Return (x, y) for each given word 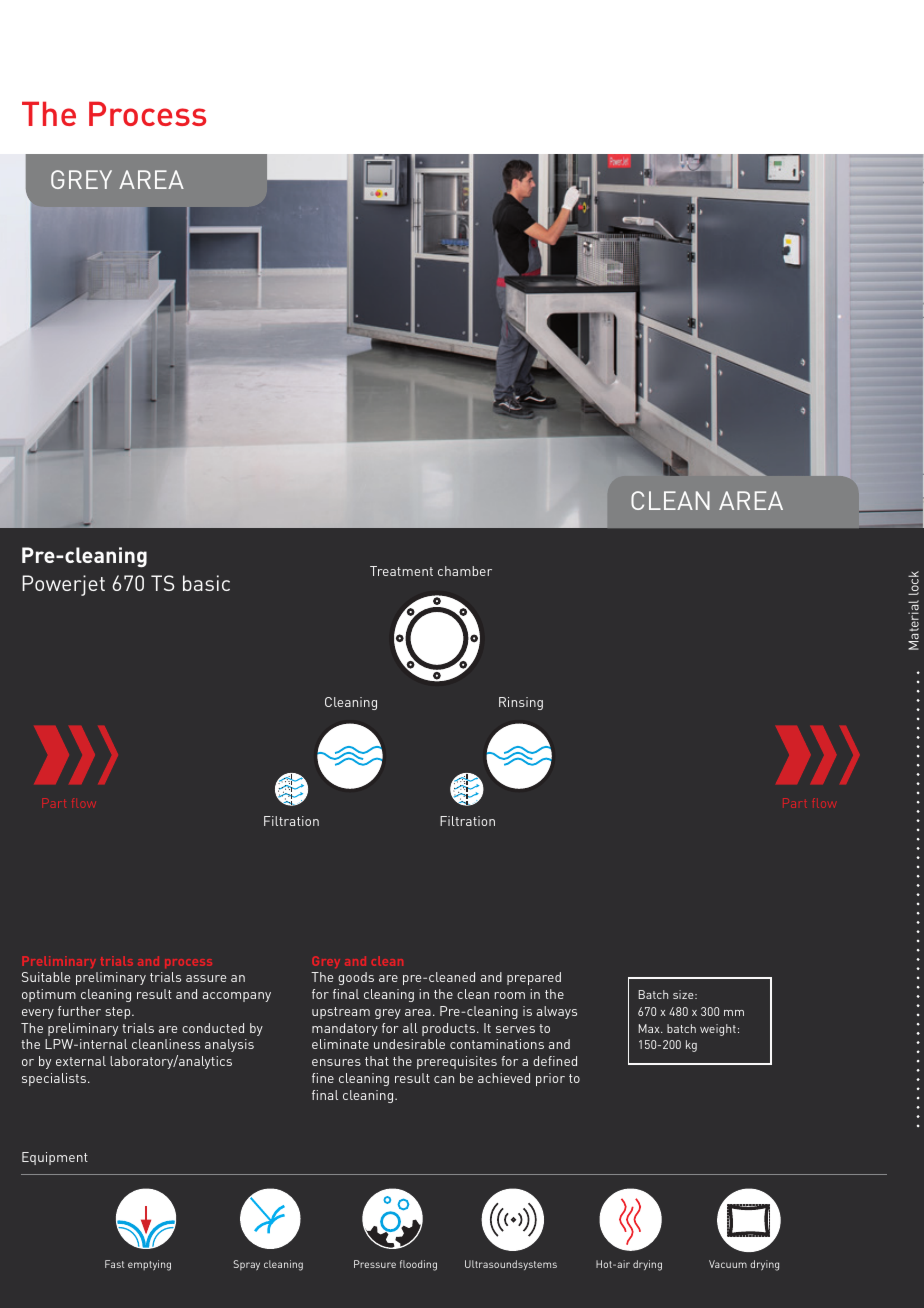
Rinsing (521, 703)
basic (206, 583)
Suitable (46, 977)
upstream (341, 1013)
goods (356, 978)
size (684, 994)
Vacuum (728, 1264)
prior (550, 1079)
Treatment (401, 571)
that (377, 1061)
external (81, 1061)
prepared (534, 978)
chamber (465, 571)
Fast (114, 1264)
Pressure (375, 1264)
